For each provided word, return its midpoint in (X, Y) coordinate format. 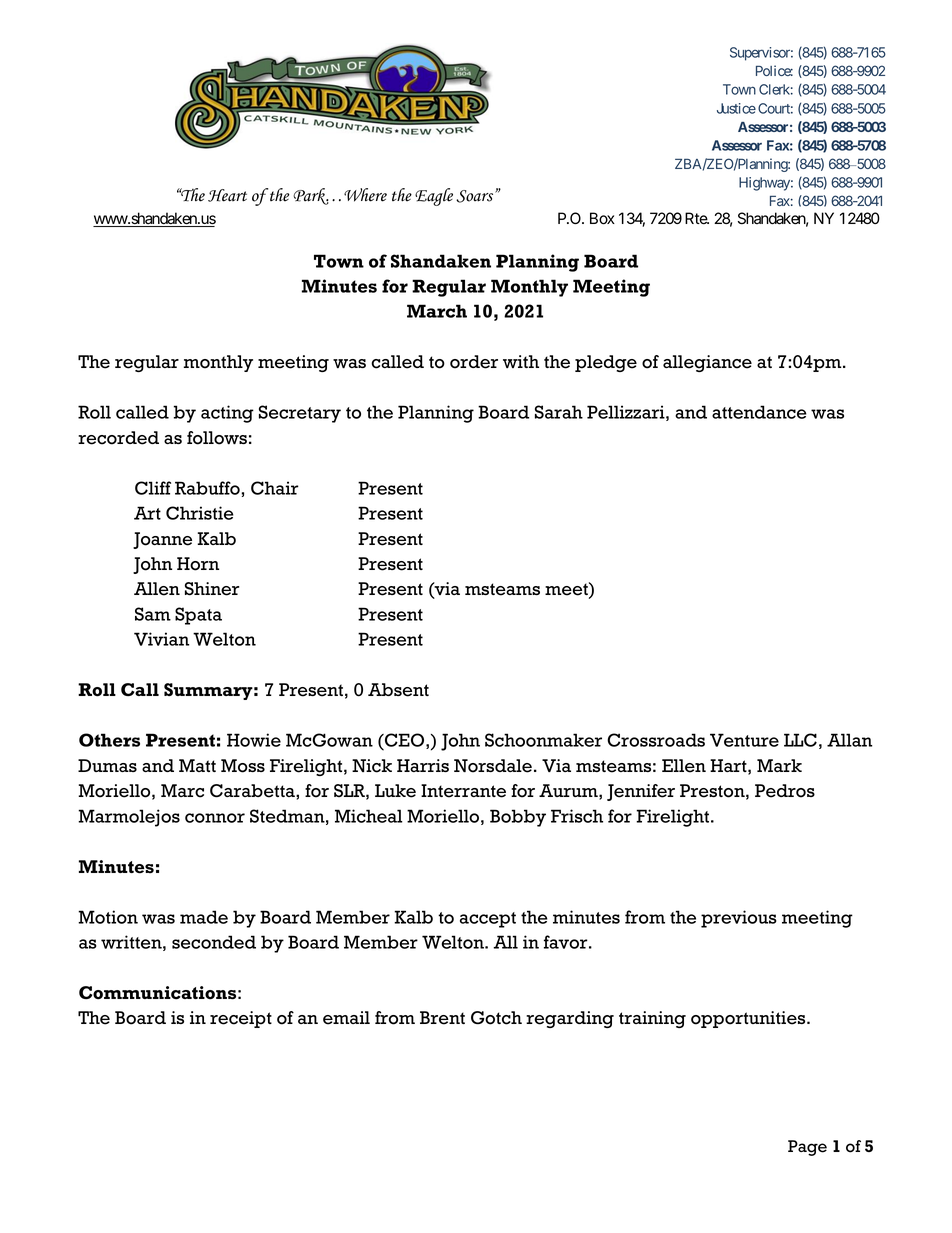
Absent (398, 690)
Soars (476, 196)
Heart (227, 195)
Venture (744, 740)
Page (807, 1148)
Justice (736, 108)
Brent (442, 1018)
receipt (241, 1019)
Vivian (161, 639)
